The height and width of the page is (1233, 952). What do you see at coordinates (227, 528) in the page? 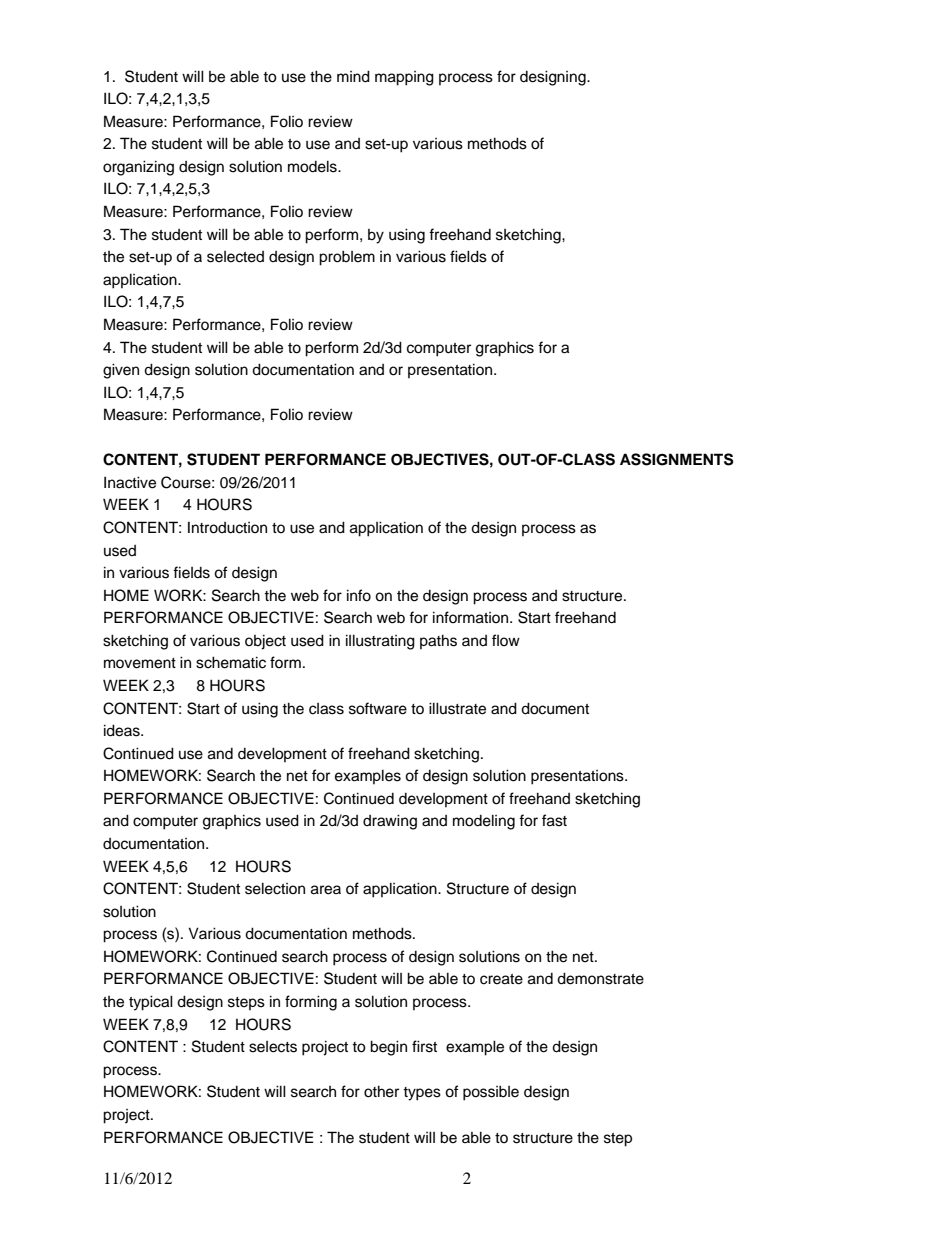
I see `Introduction` at bounding box center [227, 528].
